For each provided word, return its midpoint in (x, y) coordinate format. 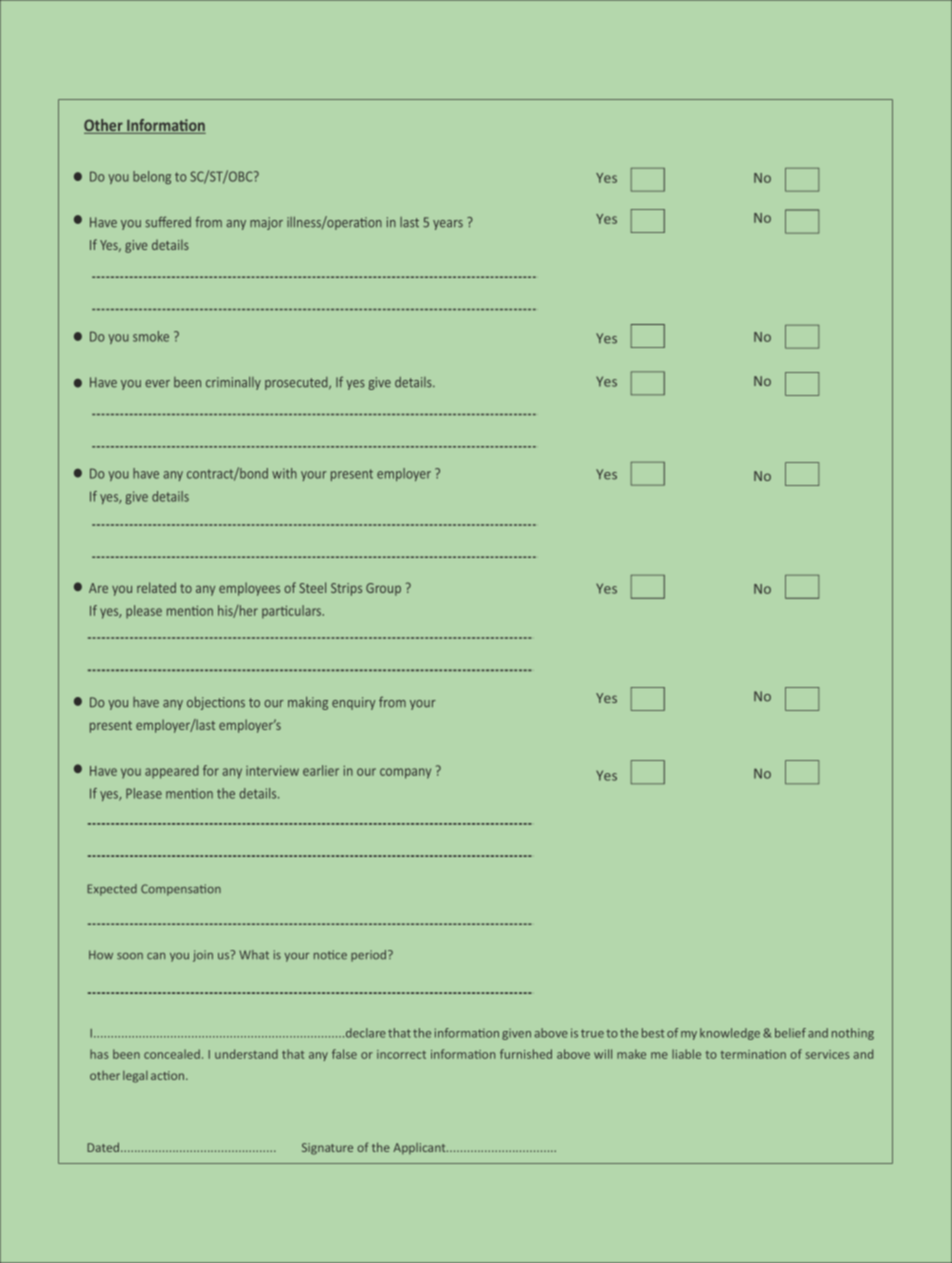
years (448, 225)
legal (135, 1077)
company (405, 773)
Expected (112, 890)
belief (790, 1033)
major (266, 223)
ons (235, 704)
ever (157, 384)
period (370, 956)
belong (152, 177)
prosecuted (297, 383)
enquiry (353, 703)
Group (383, 589)
